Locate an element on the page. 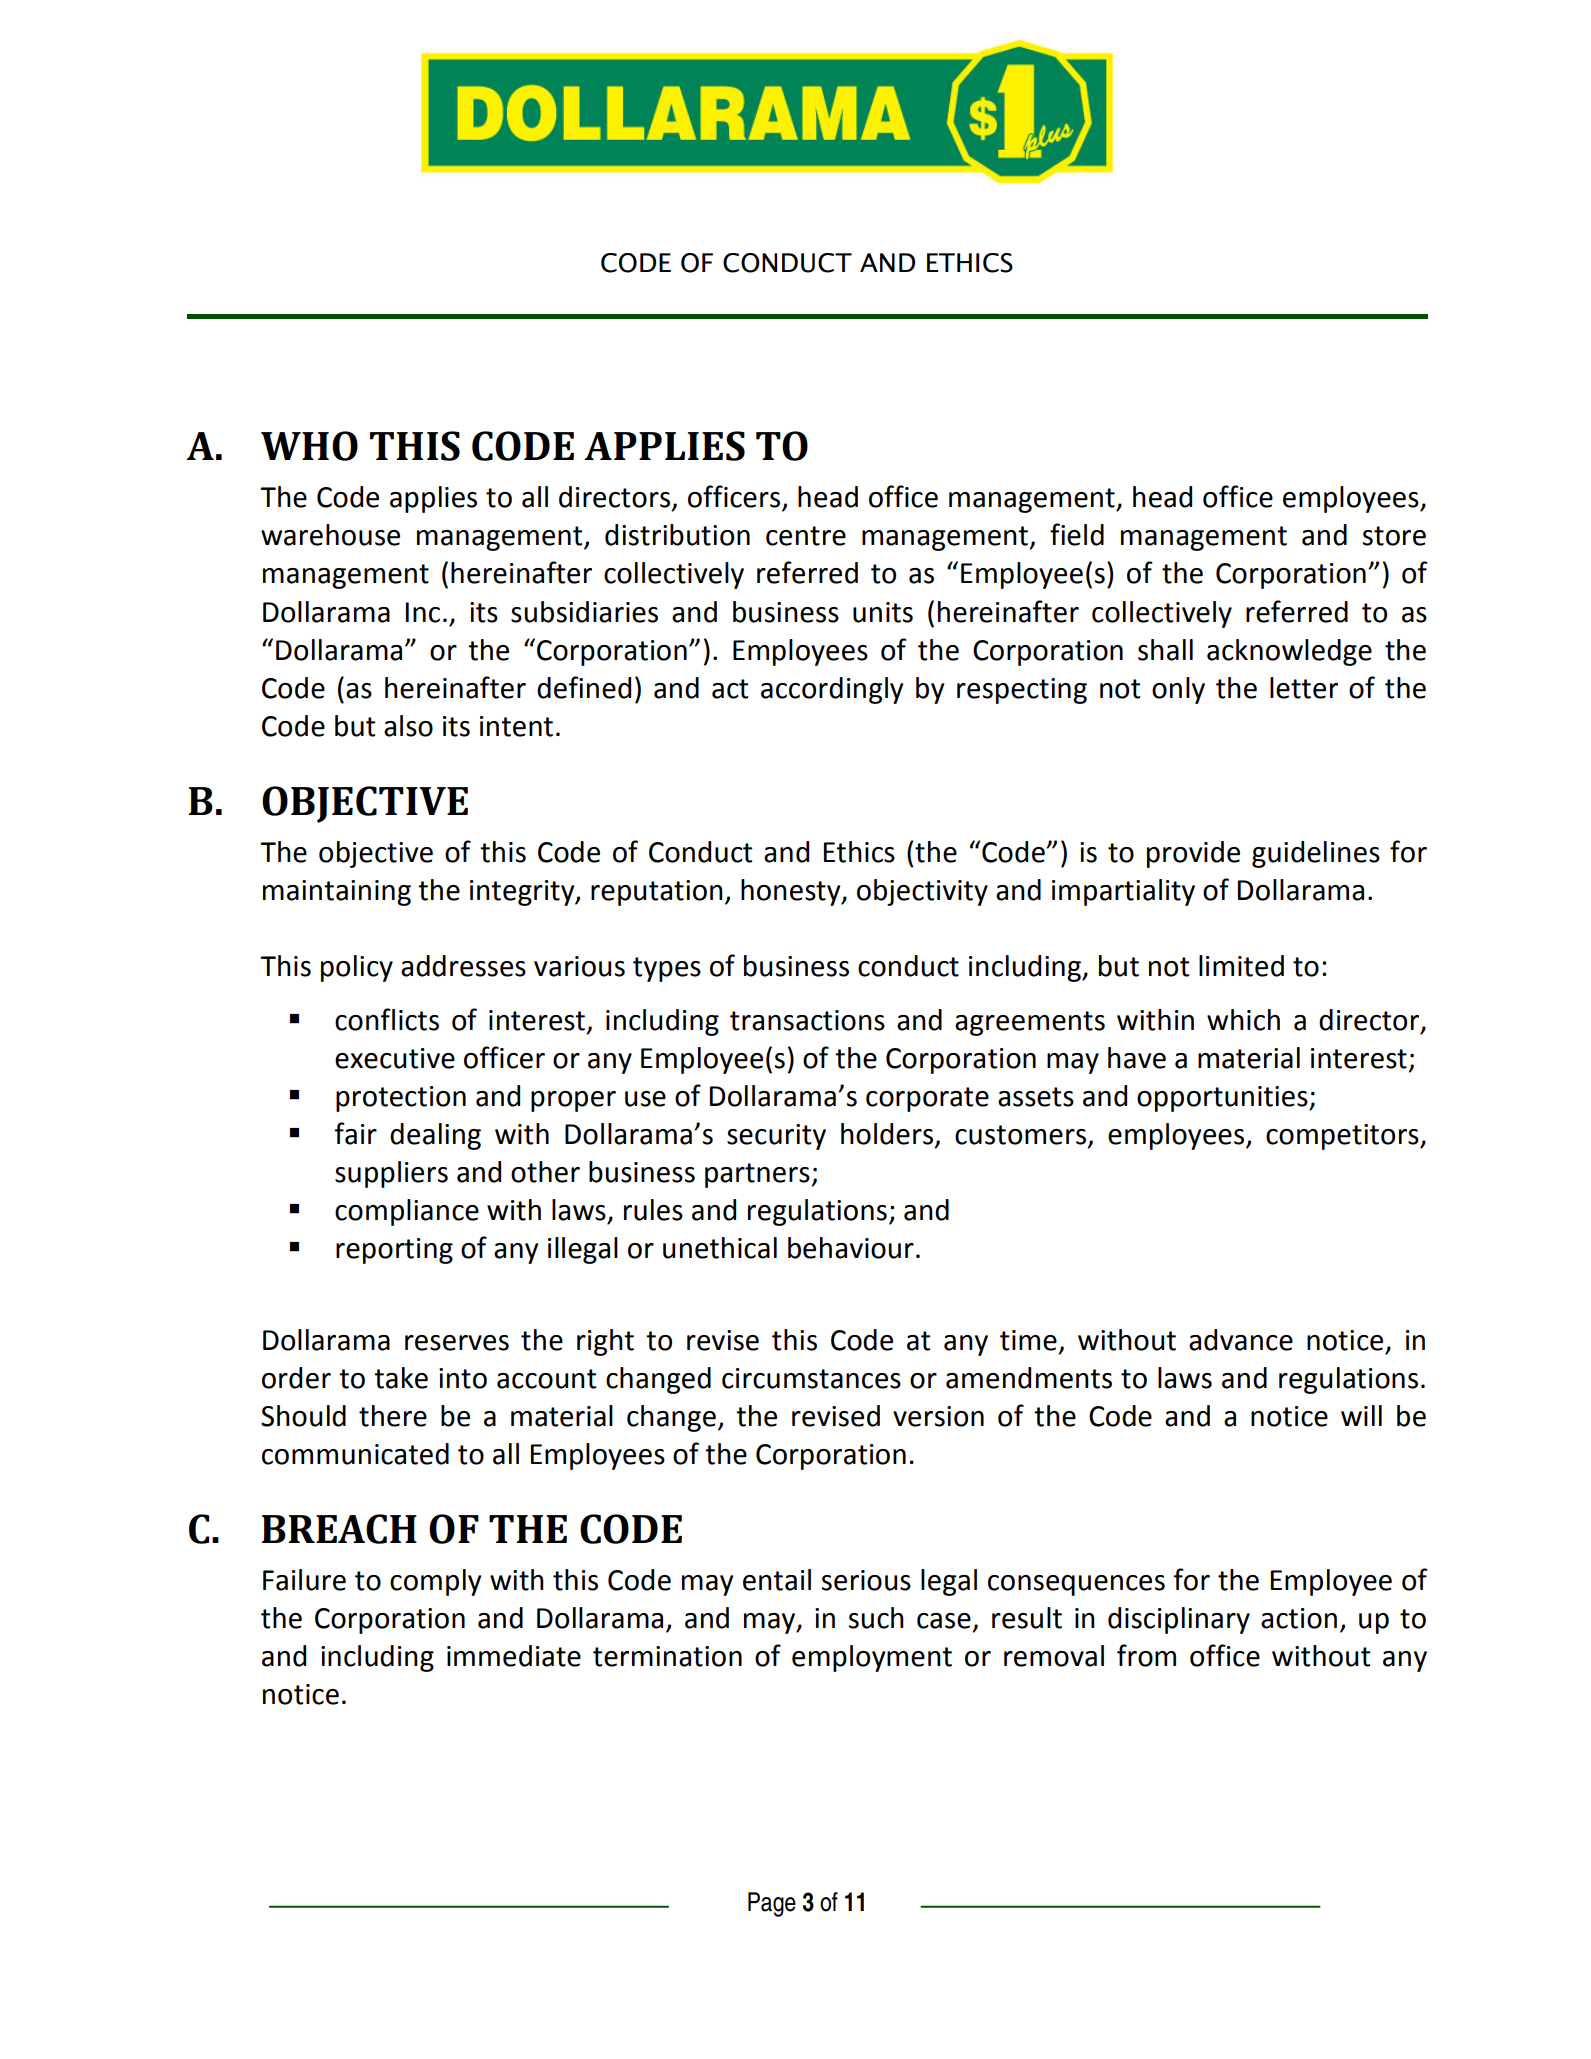  suppliers is located at coordinates (391, 1174).
